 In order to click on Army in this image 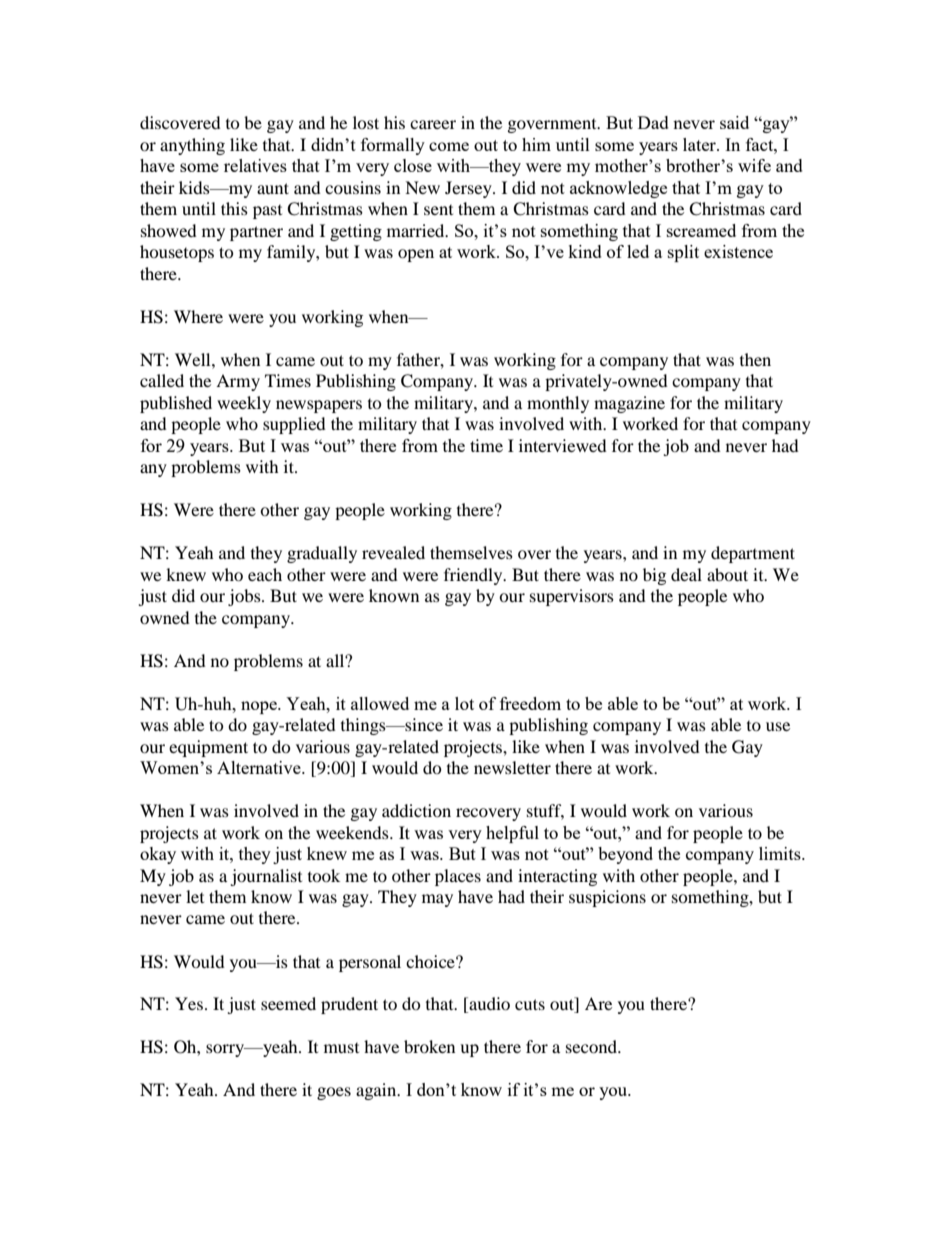, I will do `click(238, 382)`.
